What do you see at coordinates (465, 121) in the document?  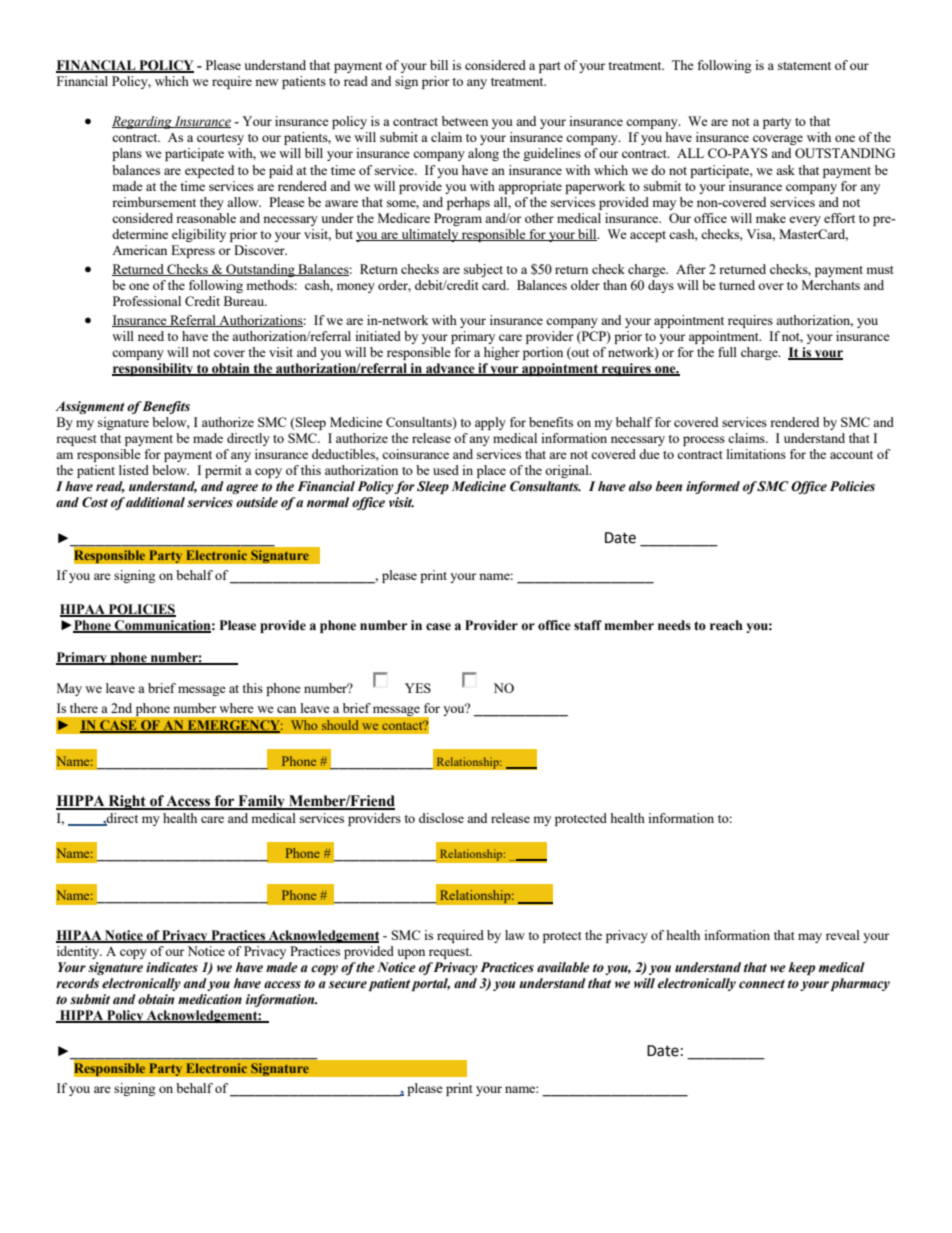 I see `between` at bounding box center [465, 121].
